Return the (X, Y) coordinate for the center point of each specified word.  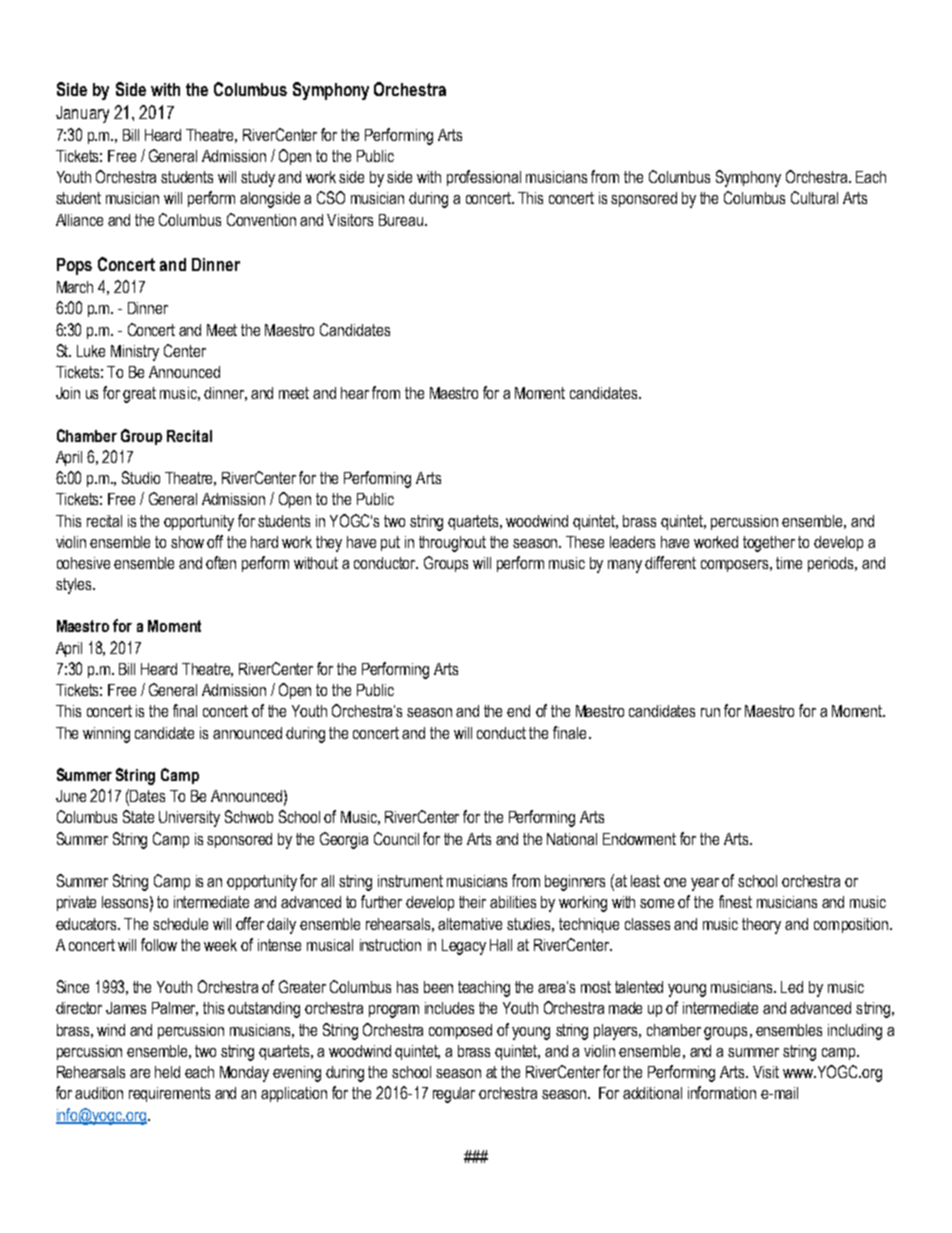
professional (484, 178)
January (82, 114)
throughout (452, 544)
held (167, 1072)
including (855, 1032)
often (221, 562)
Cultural (814, 197)
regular (454, 1095)
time (789, 563)
